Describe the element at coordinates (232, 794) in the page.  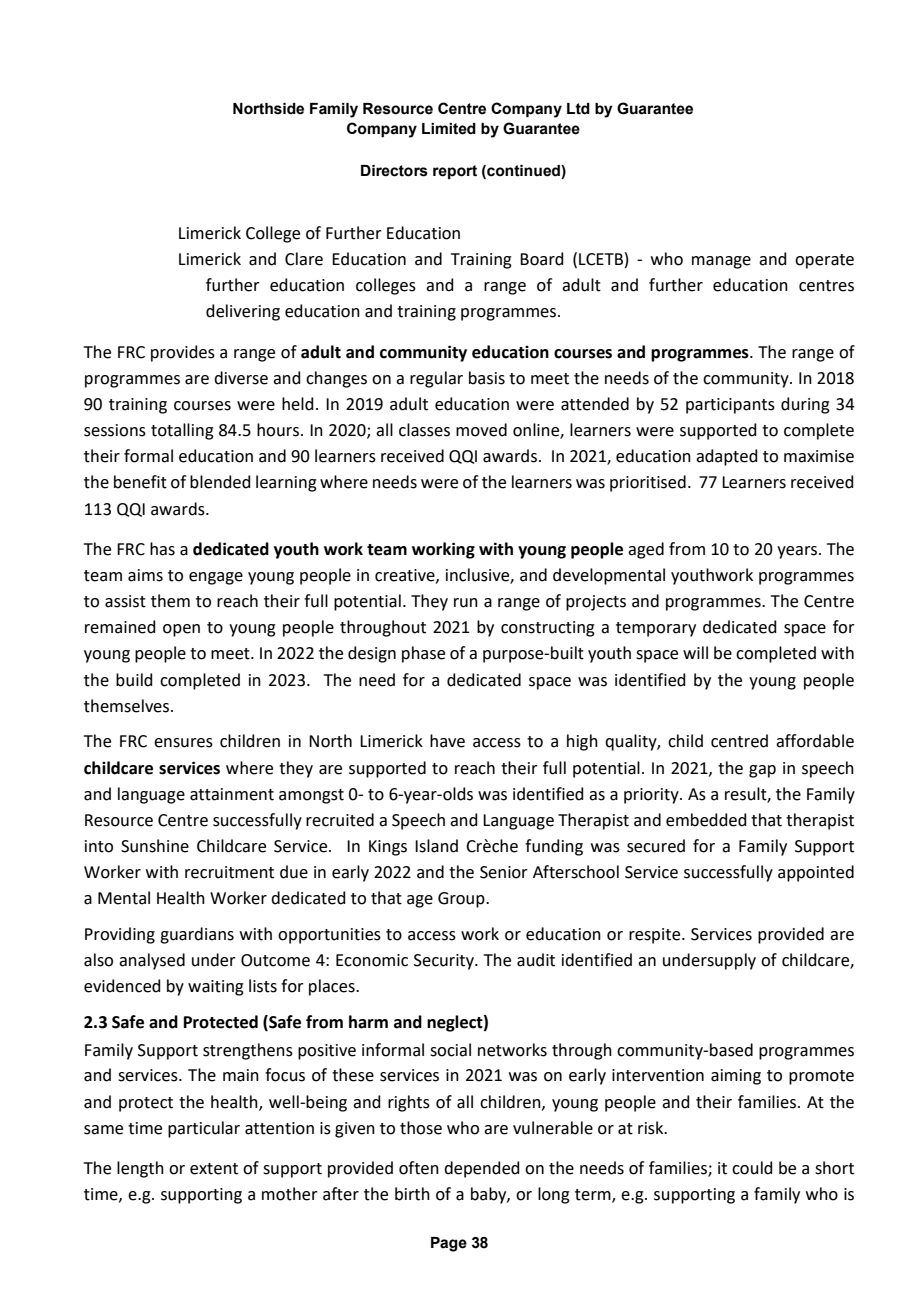
I see `attainment` at that location.
